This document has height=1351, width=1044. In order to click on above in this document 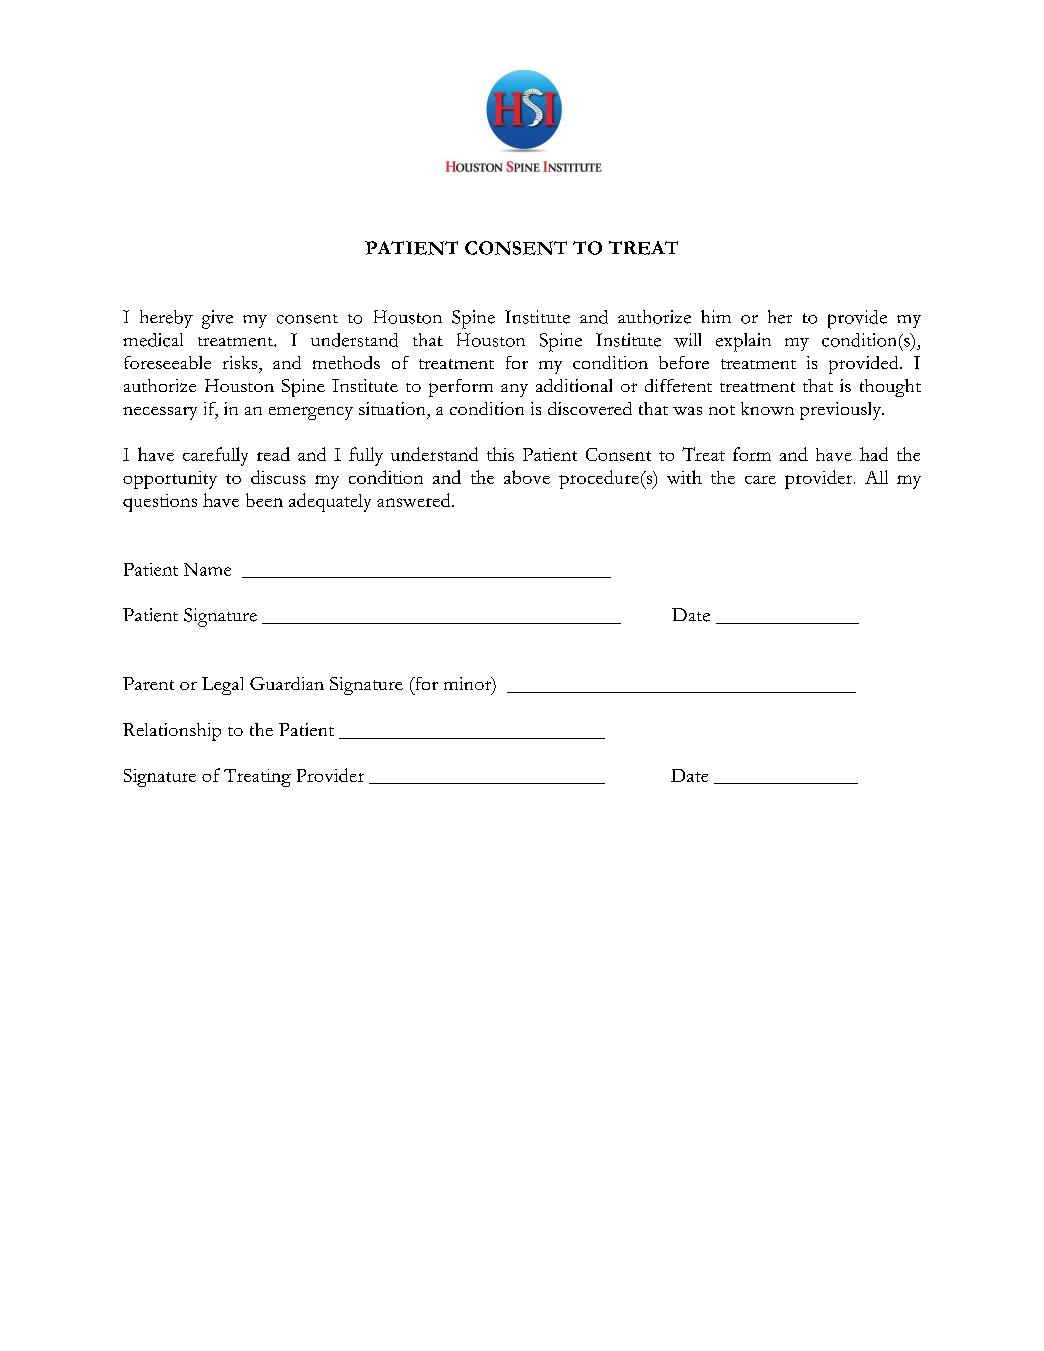, I will do `click(527, 477)`.
